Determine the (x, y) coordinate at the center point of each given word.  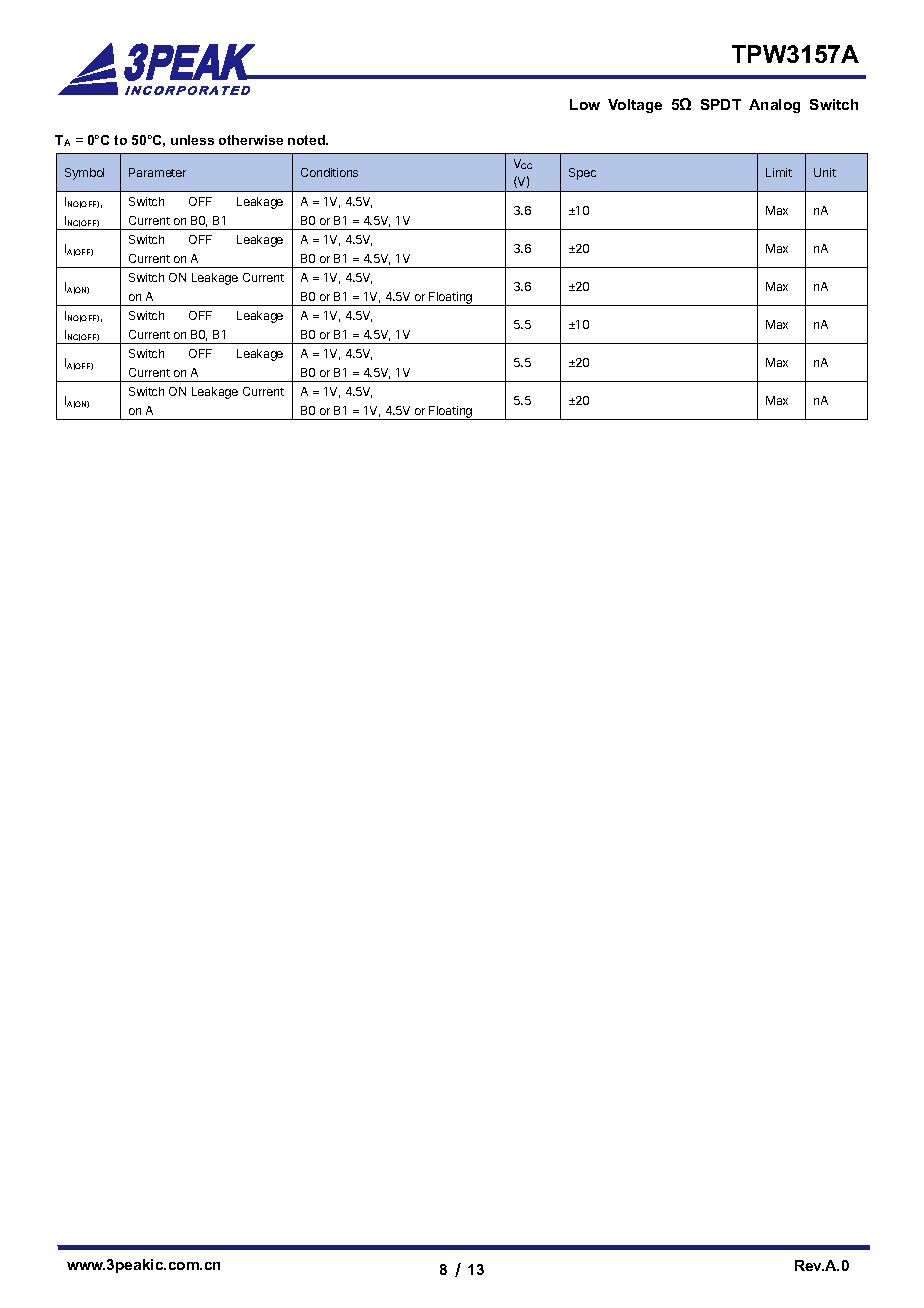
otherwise (251, 140)
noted (307, 140)
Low (585, 104)
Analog (774, 106)
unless (192, 140)
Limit (779, 172)
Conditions (329, 172)
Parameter (157, 172)
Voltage (635, 106)
